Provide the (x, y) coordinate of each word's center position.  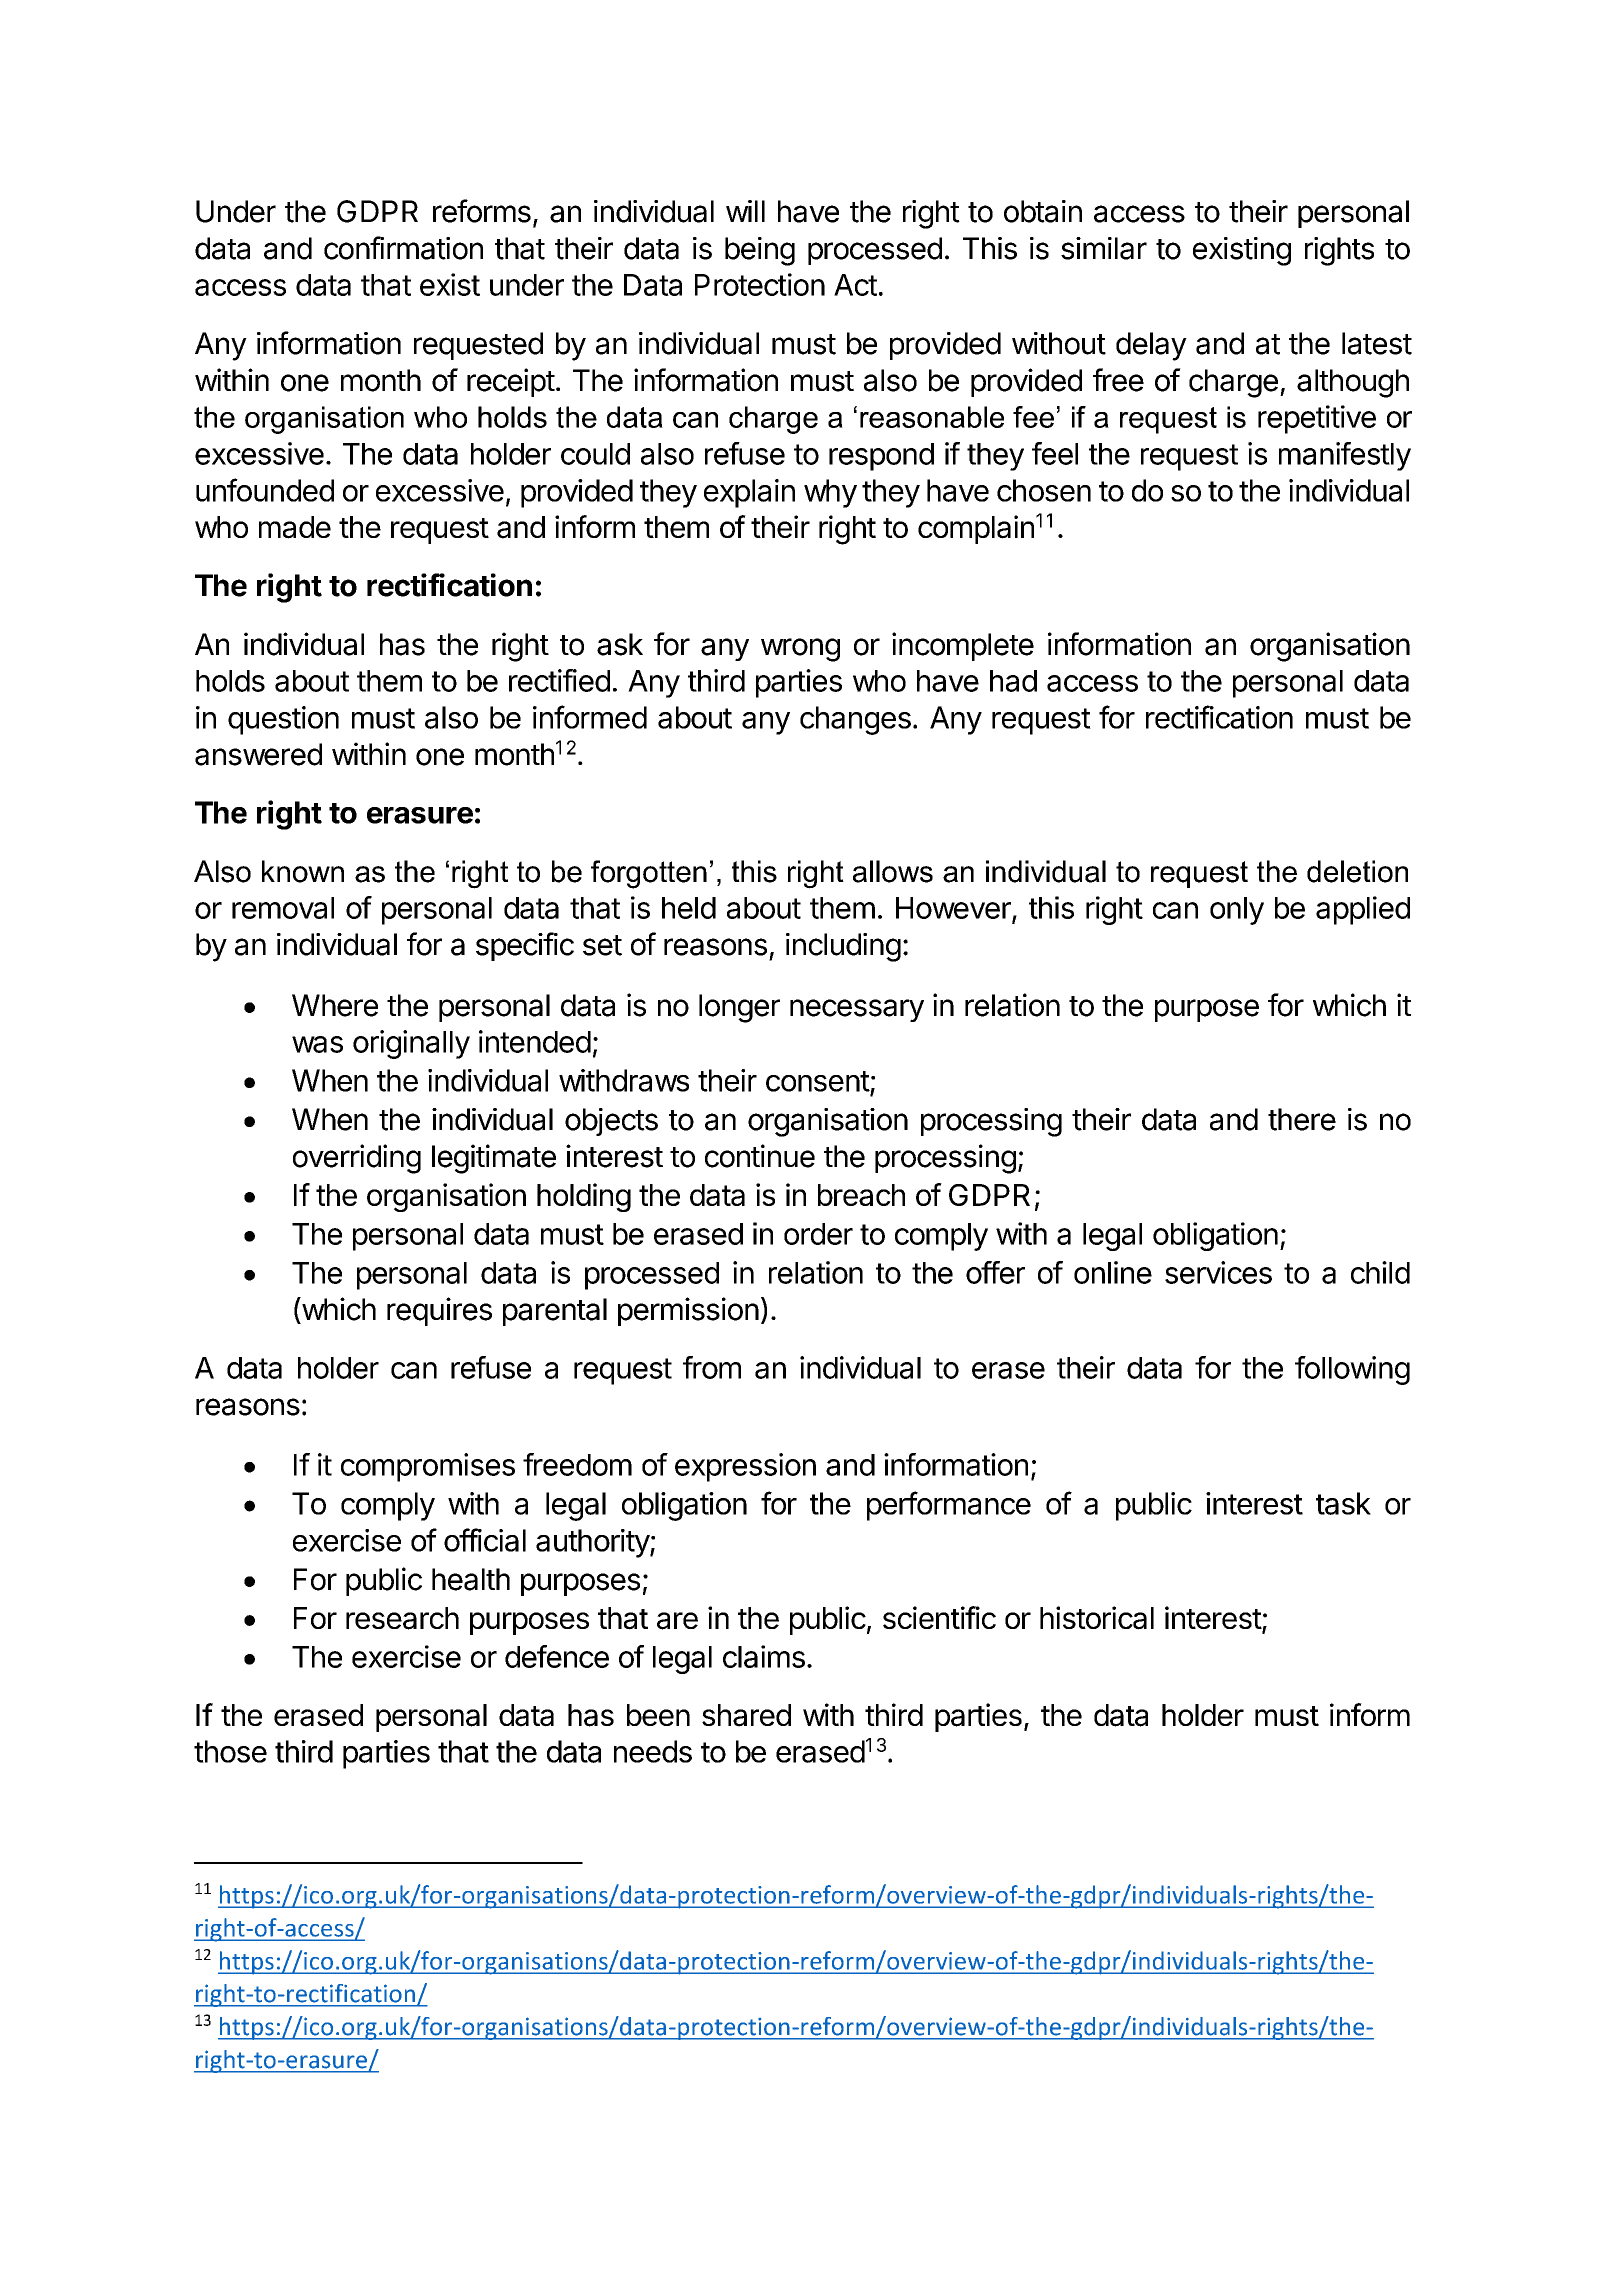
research (402, 1618)
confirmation (403, 248)
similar (1104, 248)
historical (1097, 1618)
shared (746, 1715)
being (760, 251)
